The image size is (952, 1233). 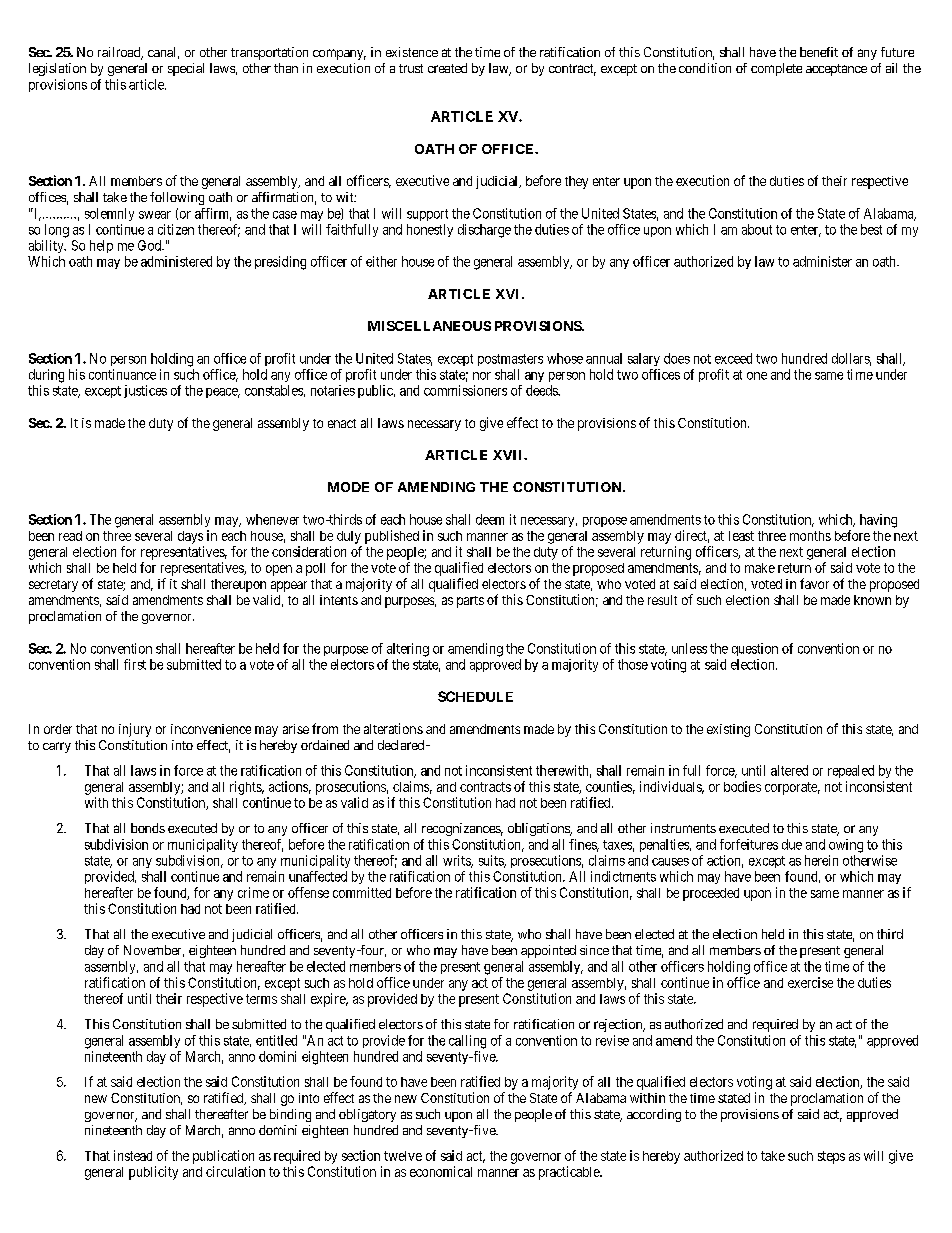 I want to click on steps, so click(x=831, y=1157).
